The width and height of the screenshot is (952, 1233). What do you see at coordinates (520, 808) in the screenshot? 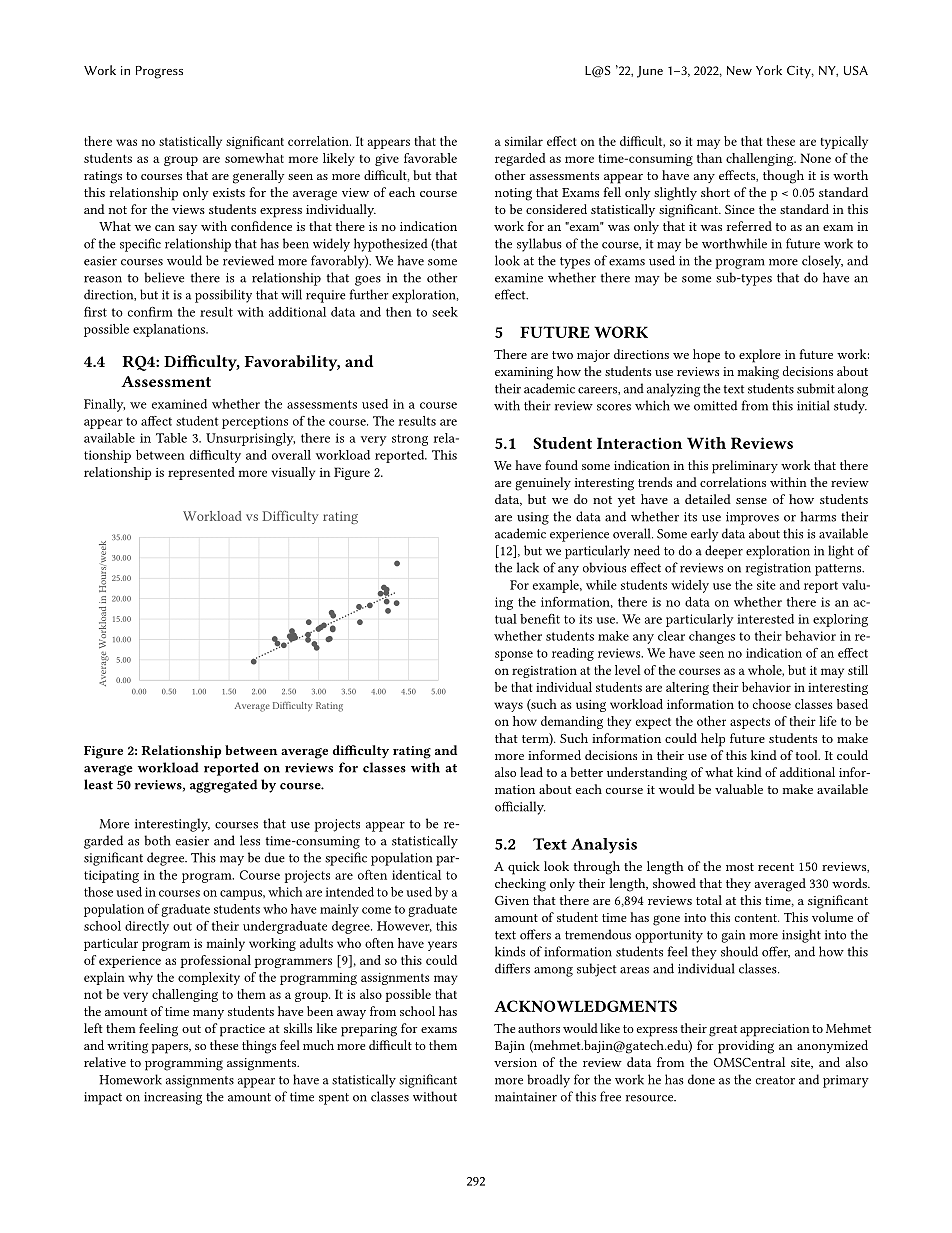
I see `officially` at bounding box center [520, 808].
